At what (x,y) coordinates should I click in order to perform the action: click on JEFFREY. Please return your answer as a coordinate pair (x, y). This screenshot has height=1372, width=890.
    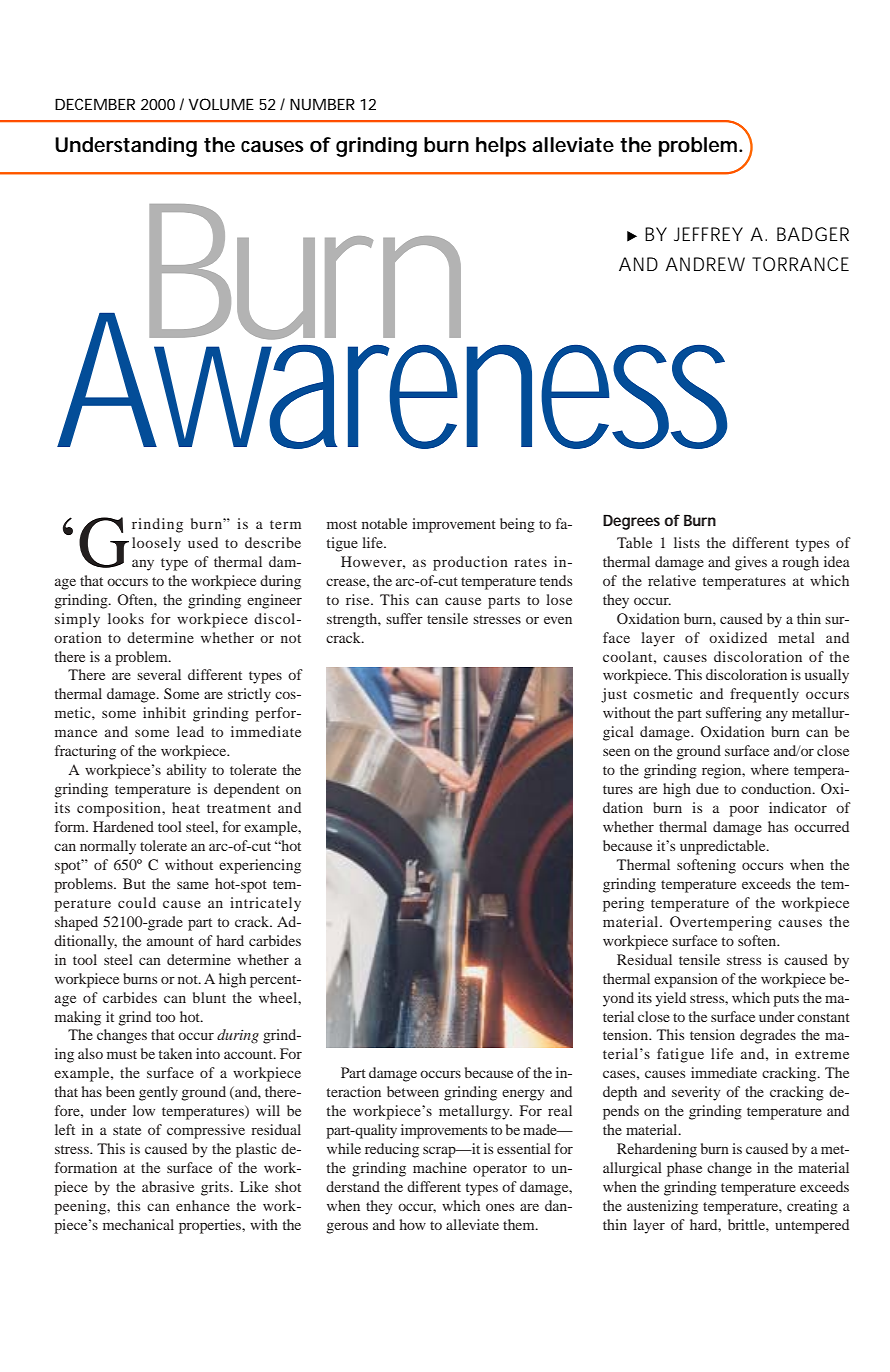
    Looking at the image, I should click on (708, 234).
